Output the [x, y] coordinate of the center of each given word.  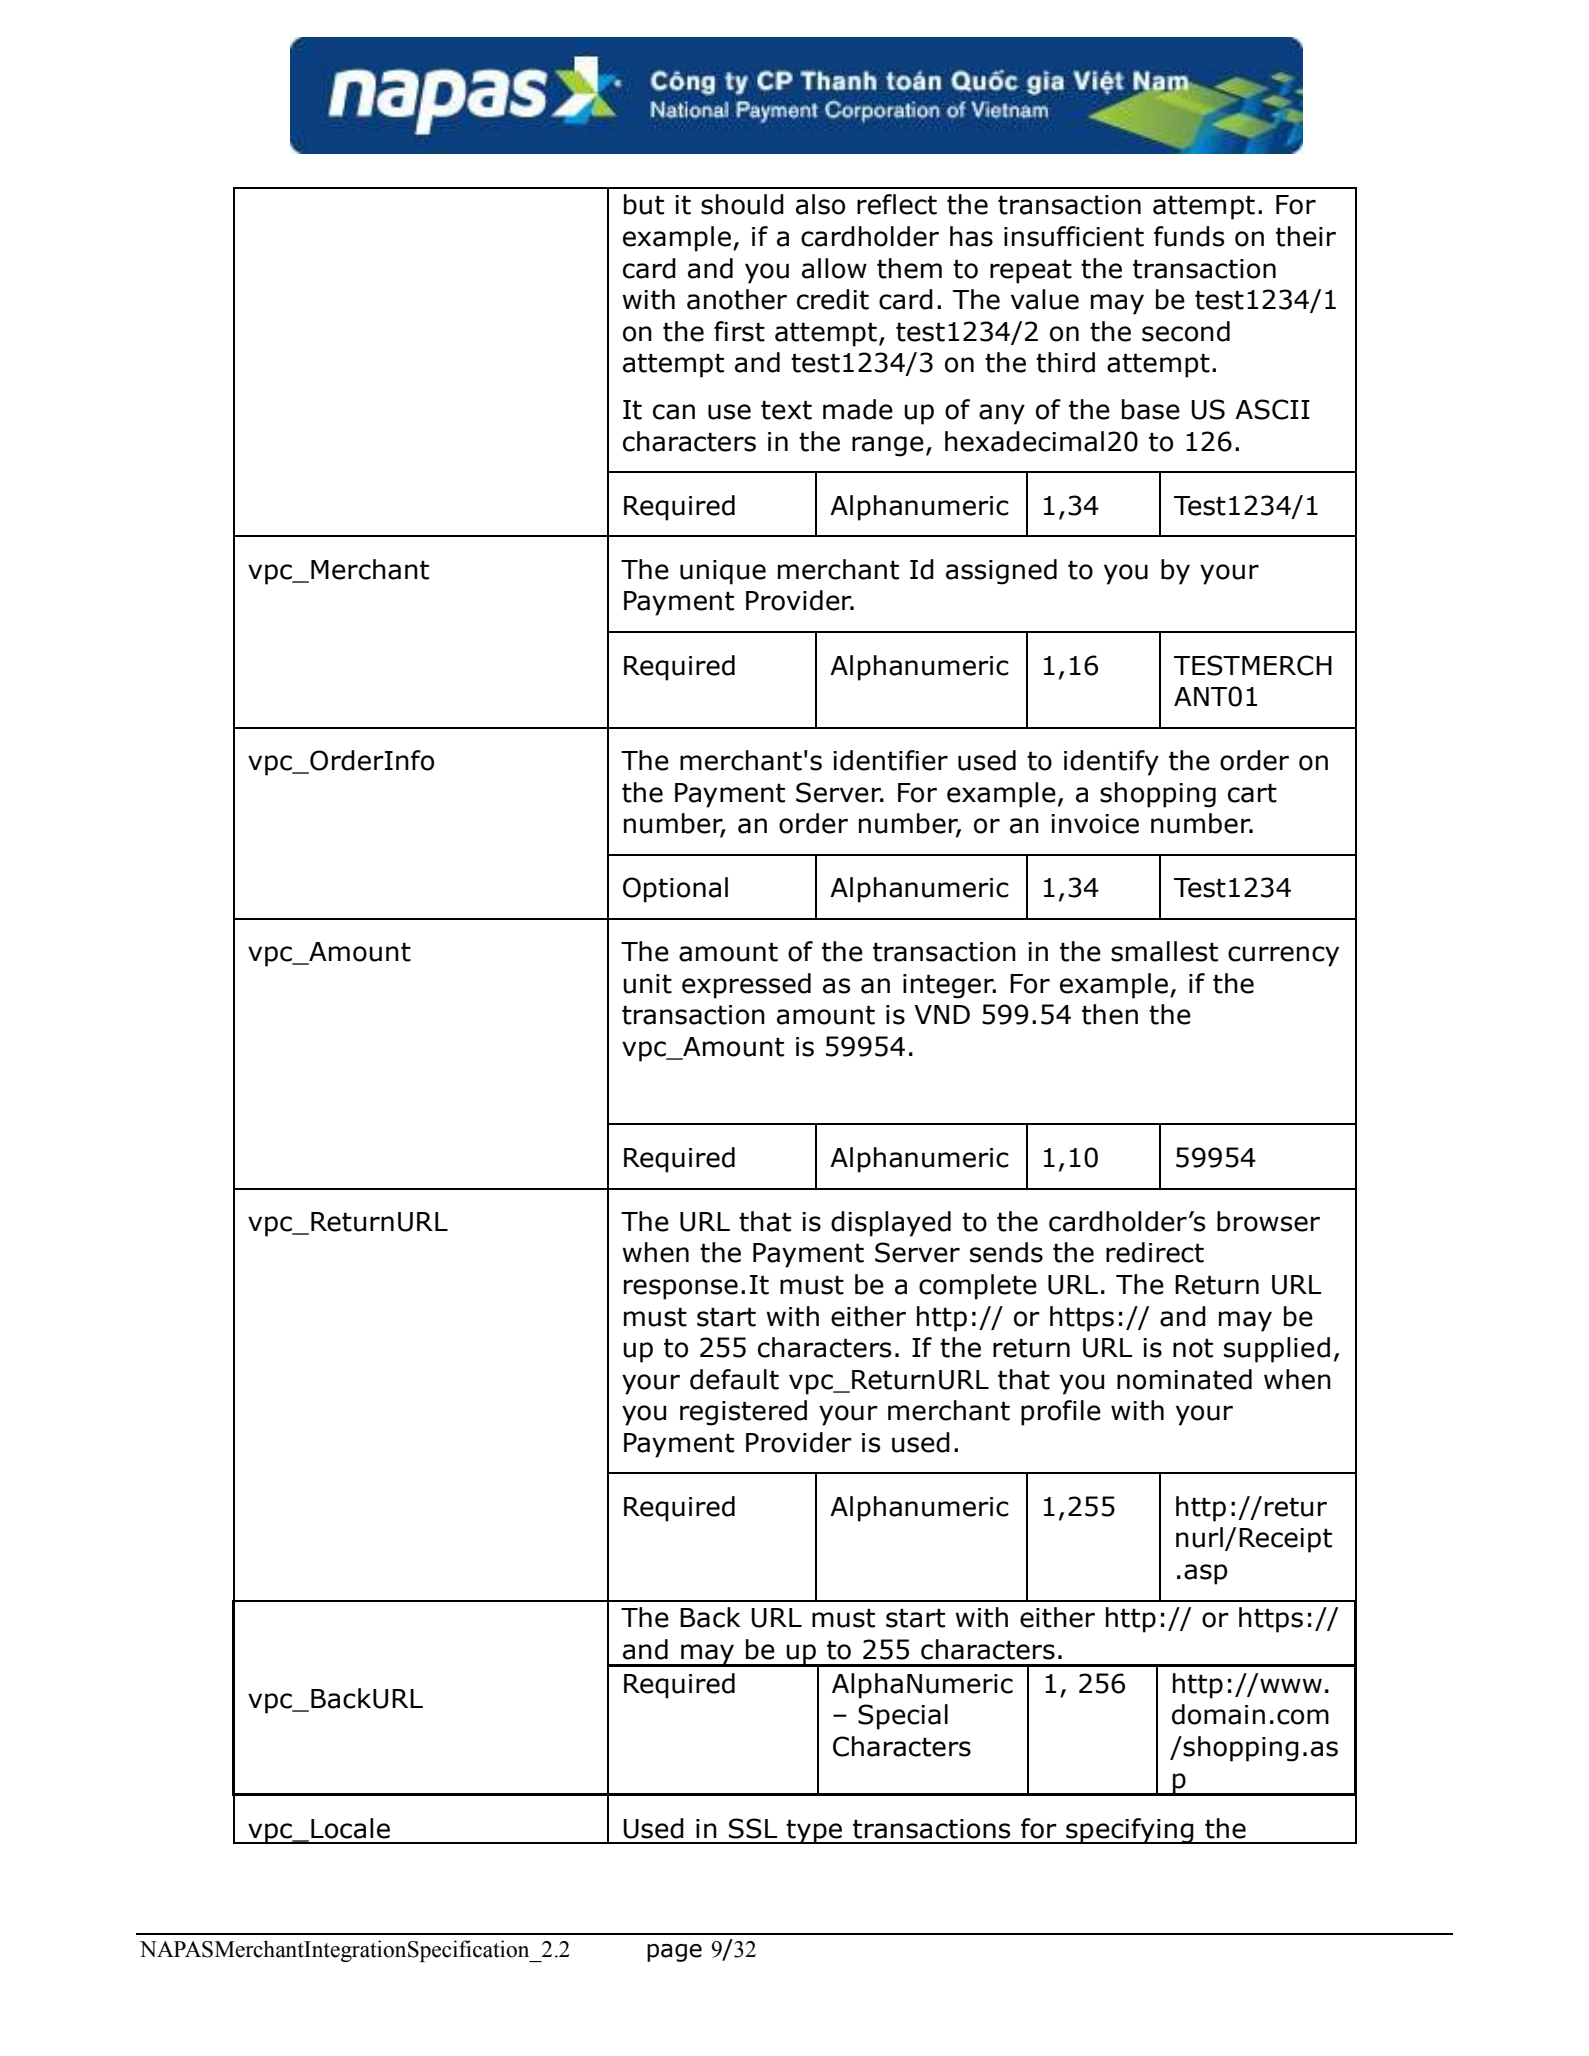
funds [1189, 236]
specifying [1130, 1831]
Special [903, 1717]
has [971, 236]
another [737, 299]
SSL [753, 1828]
